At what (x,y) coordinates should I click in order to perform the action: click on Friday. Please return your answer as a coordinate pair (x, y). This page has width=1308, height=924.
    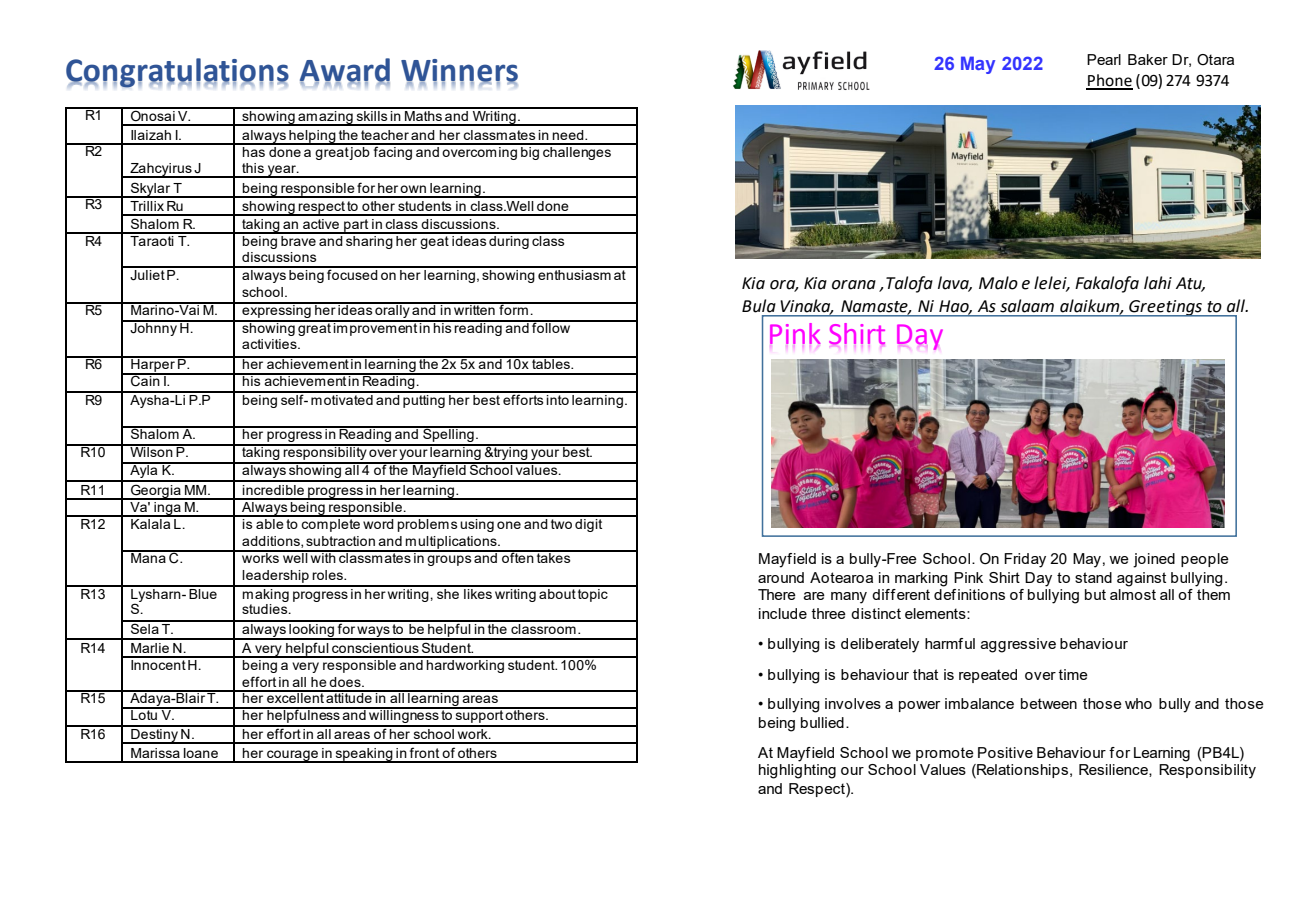
    Looking at the image, I should click on (1025, 560).
